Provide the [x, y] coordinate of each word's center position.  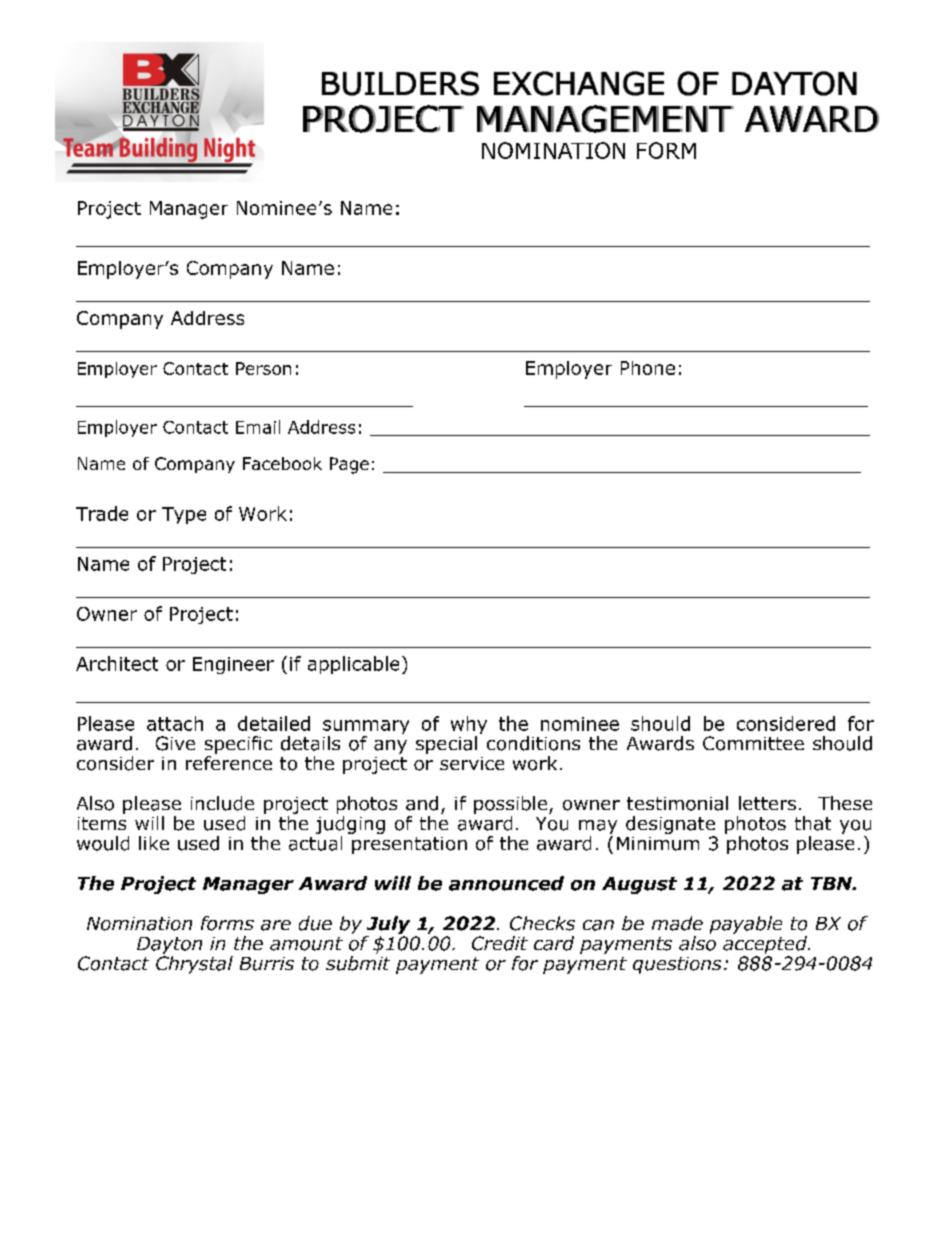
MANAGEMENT [605, 119]
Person [263, 368]
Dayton [169, 947]
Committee [753, 743]
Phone [648, 368]
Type [184, 515]
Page [349, 465]
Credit [500, 943]
